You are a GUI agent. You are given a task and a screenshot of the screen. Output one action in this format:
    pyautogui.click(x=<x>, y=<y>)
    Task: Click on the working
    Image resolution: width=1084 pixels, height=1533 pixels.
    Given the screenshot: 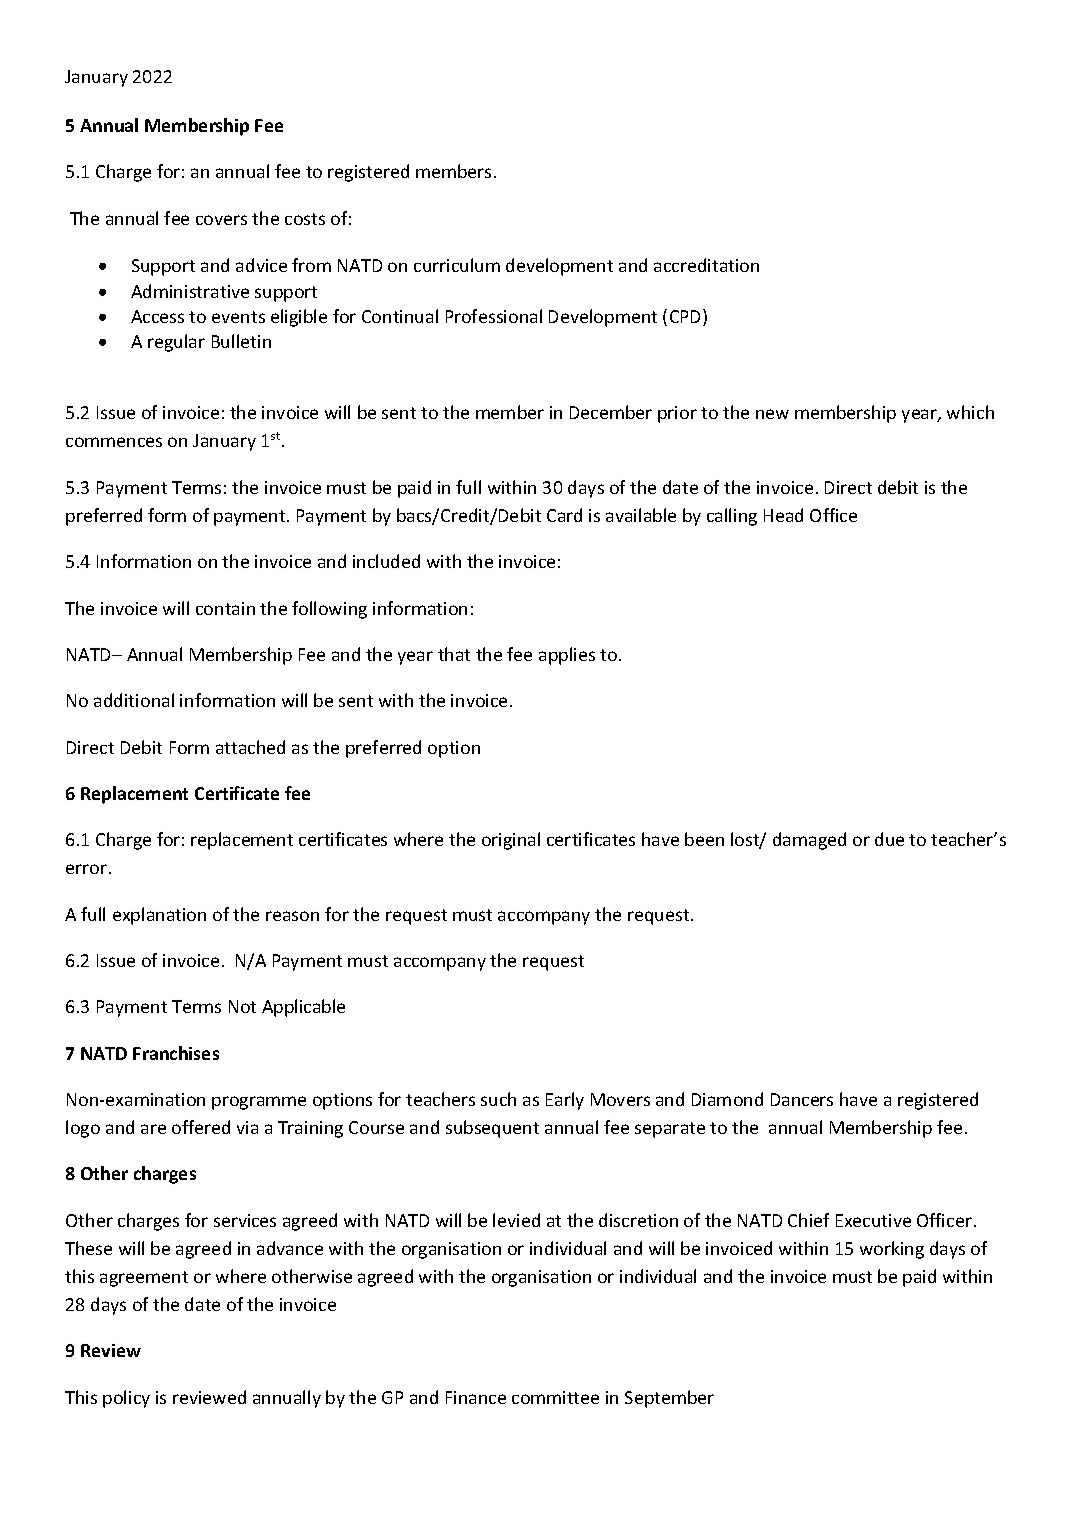 What is the action you would take?
    pyautogui.click(x=892, y=1250)
